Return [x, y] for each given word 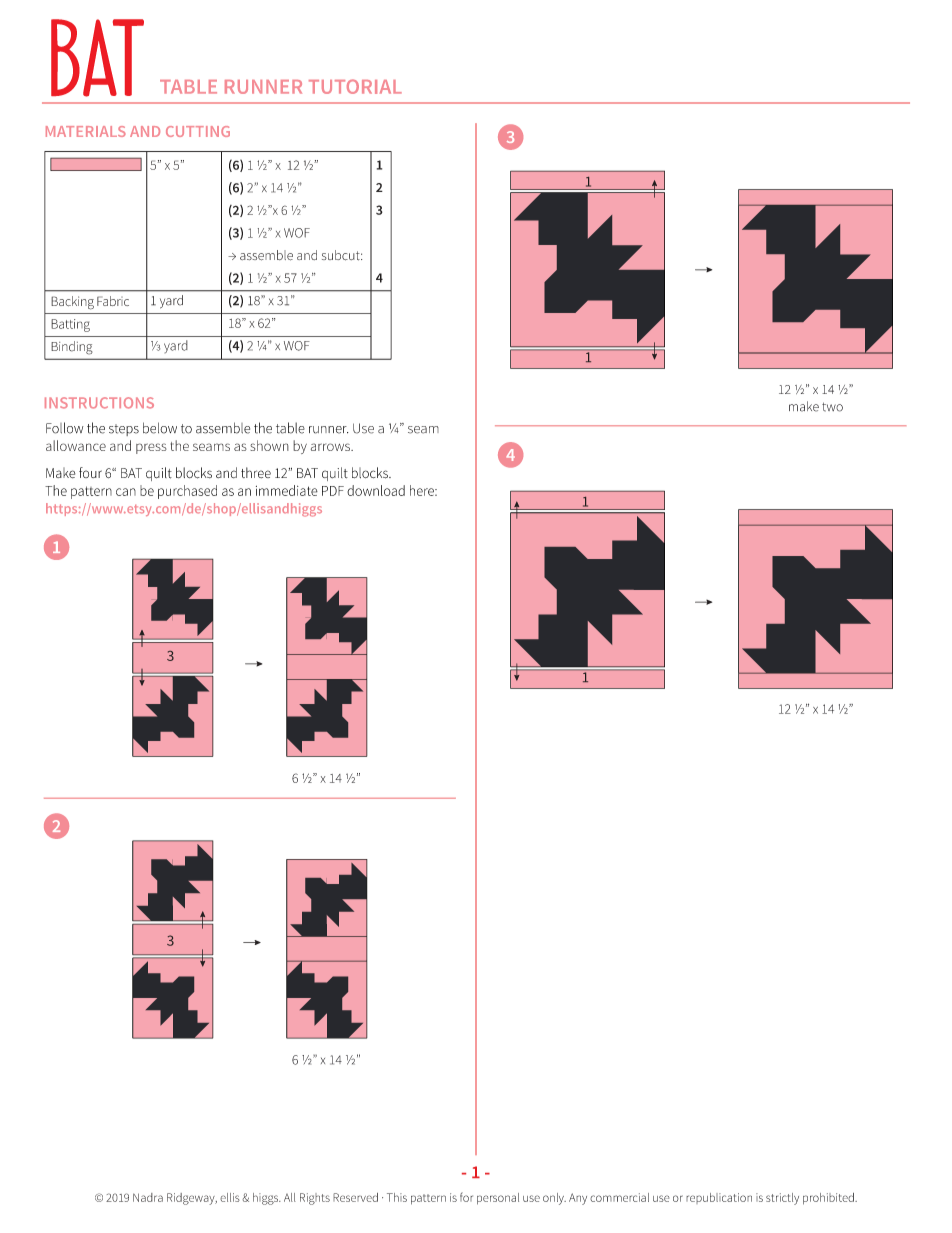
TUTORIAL [355, 86]
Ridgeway [192, 1199]
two [832, 407]
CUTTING [198, 131]
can [126, 492]
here [423, 490]
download [376, 490]
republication [719, 1198]
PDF [333, 491]
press [151, 448]
